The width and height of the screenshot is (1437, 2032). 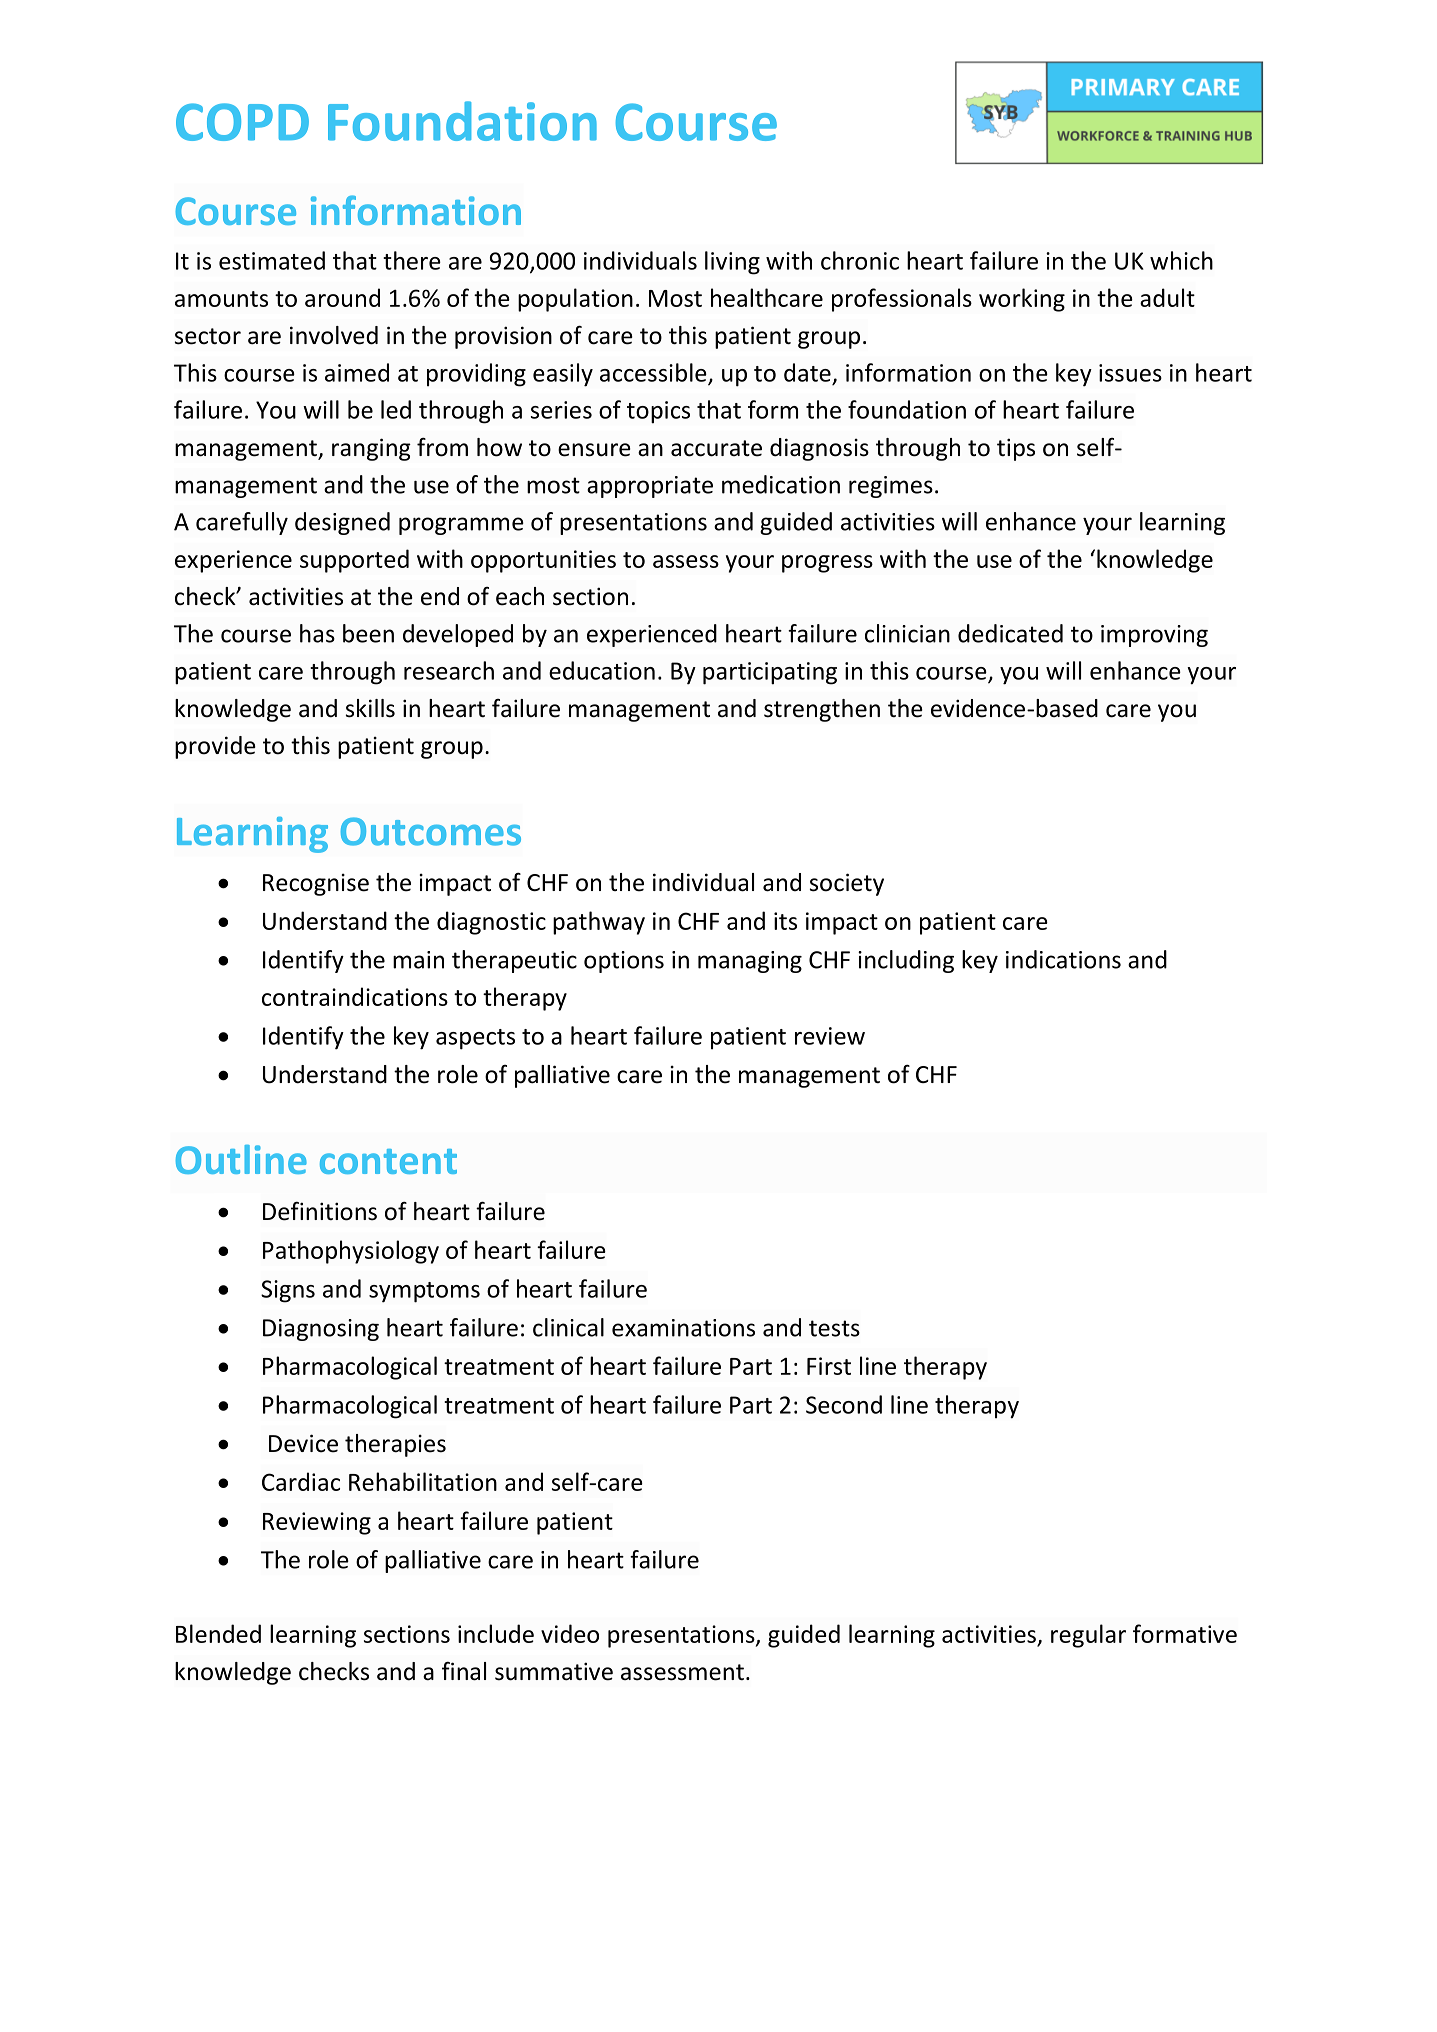 What do you see at coordinates (418, 960) in the screenshot?
I see `main` at bounding box center [418, 960].
